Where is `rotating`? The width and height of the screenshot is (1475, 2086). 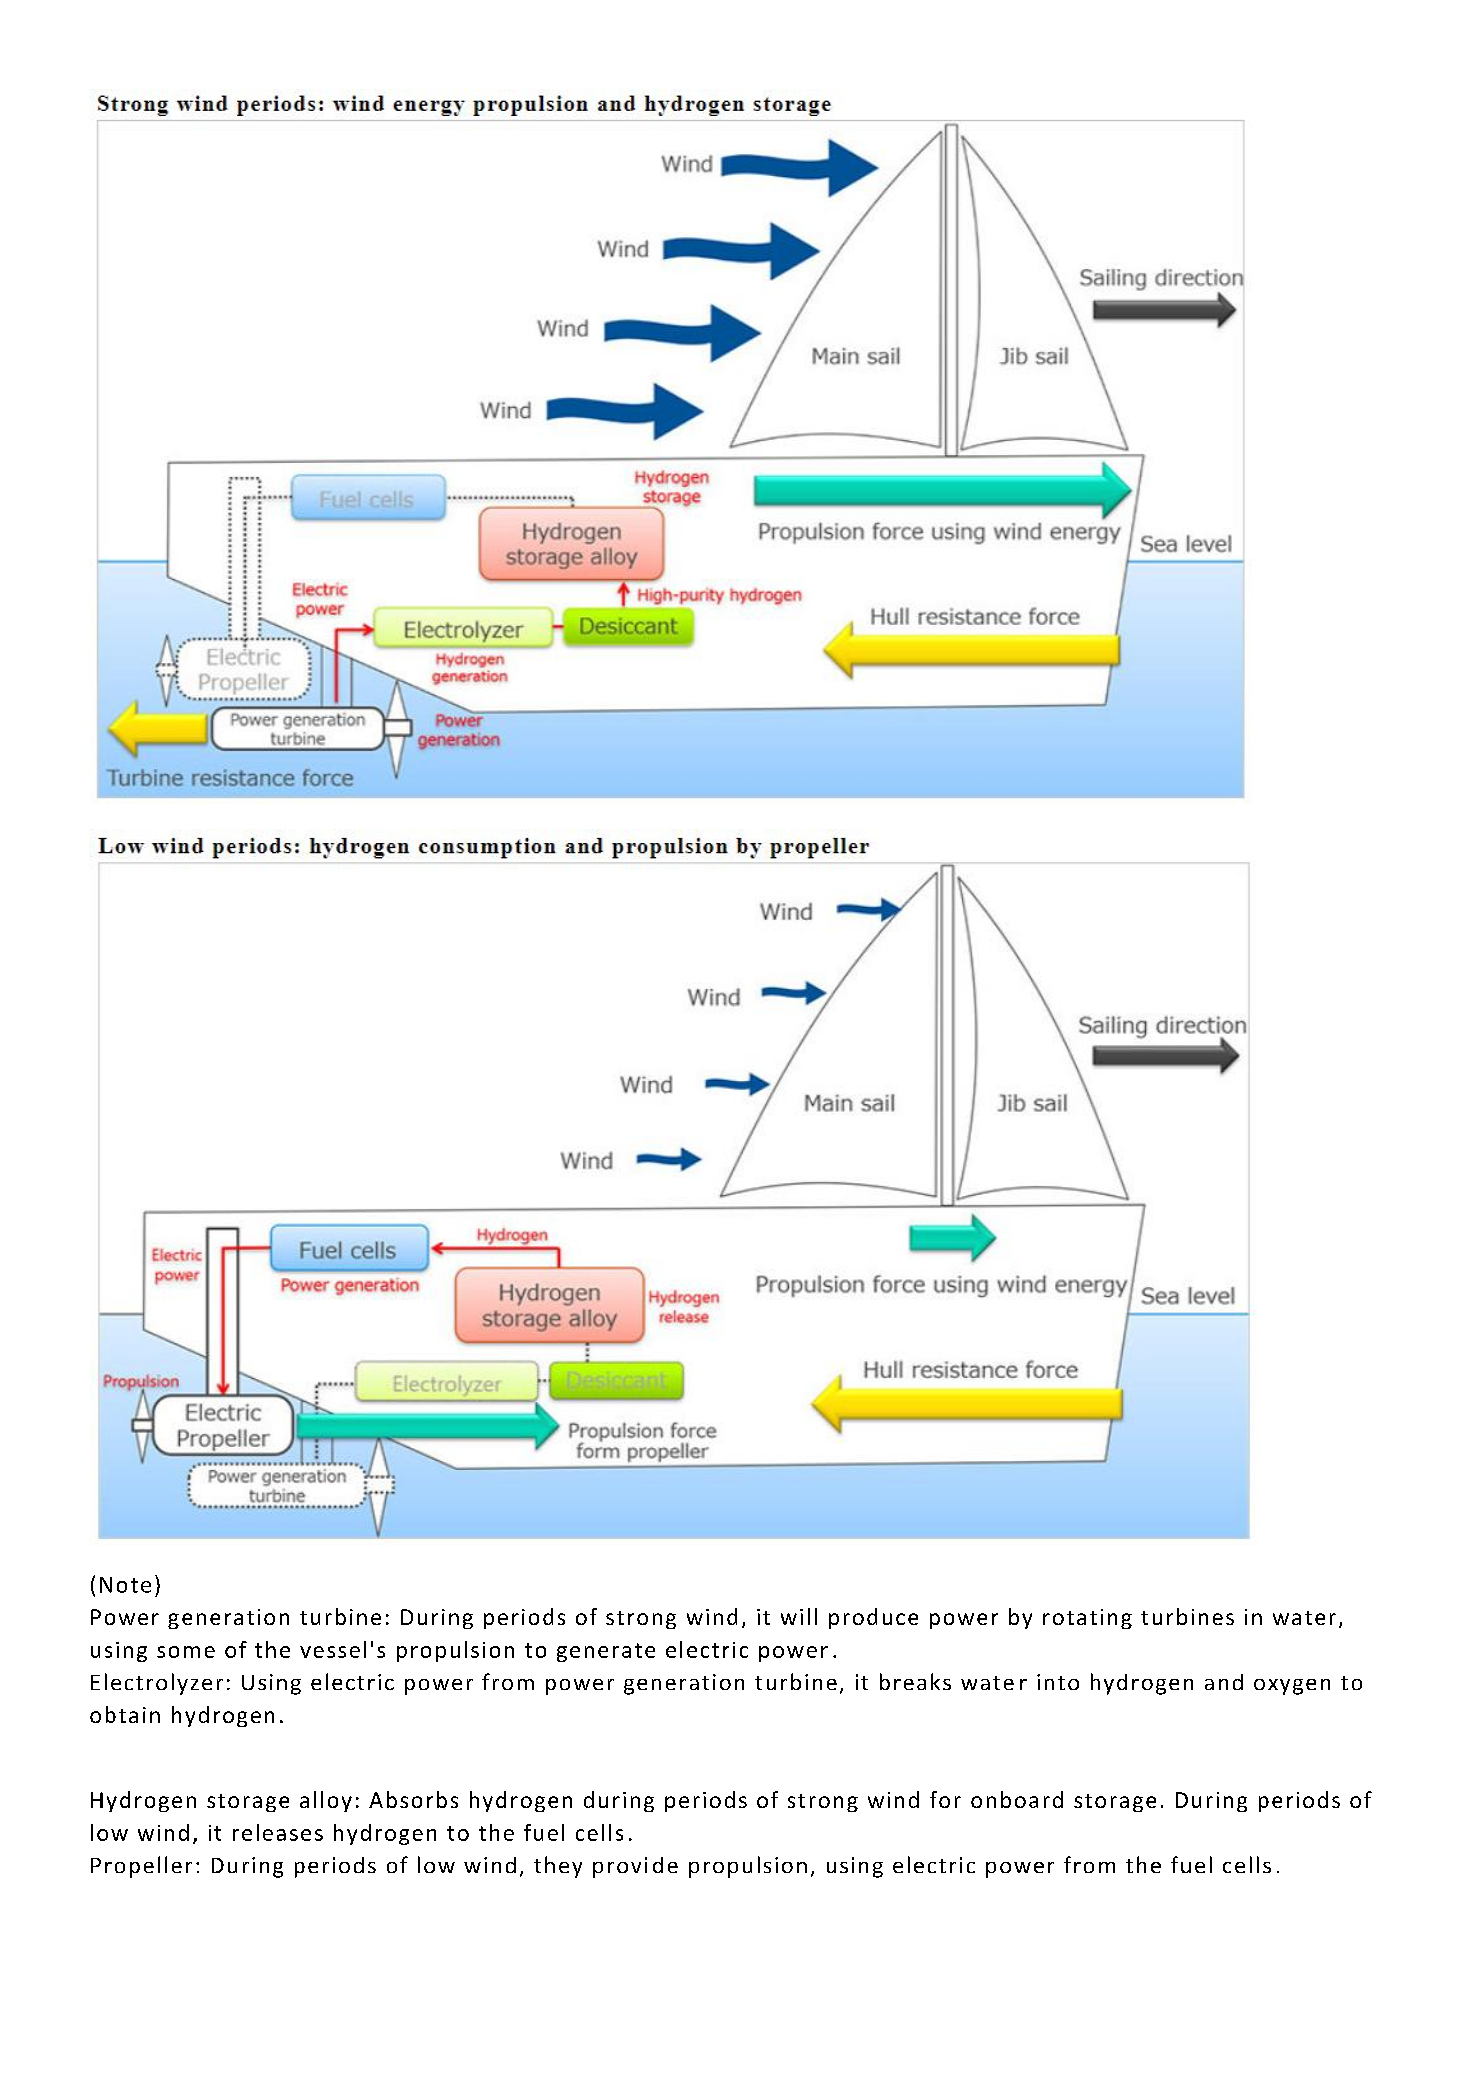 rotating is located at coordinates (1087, 1619).
